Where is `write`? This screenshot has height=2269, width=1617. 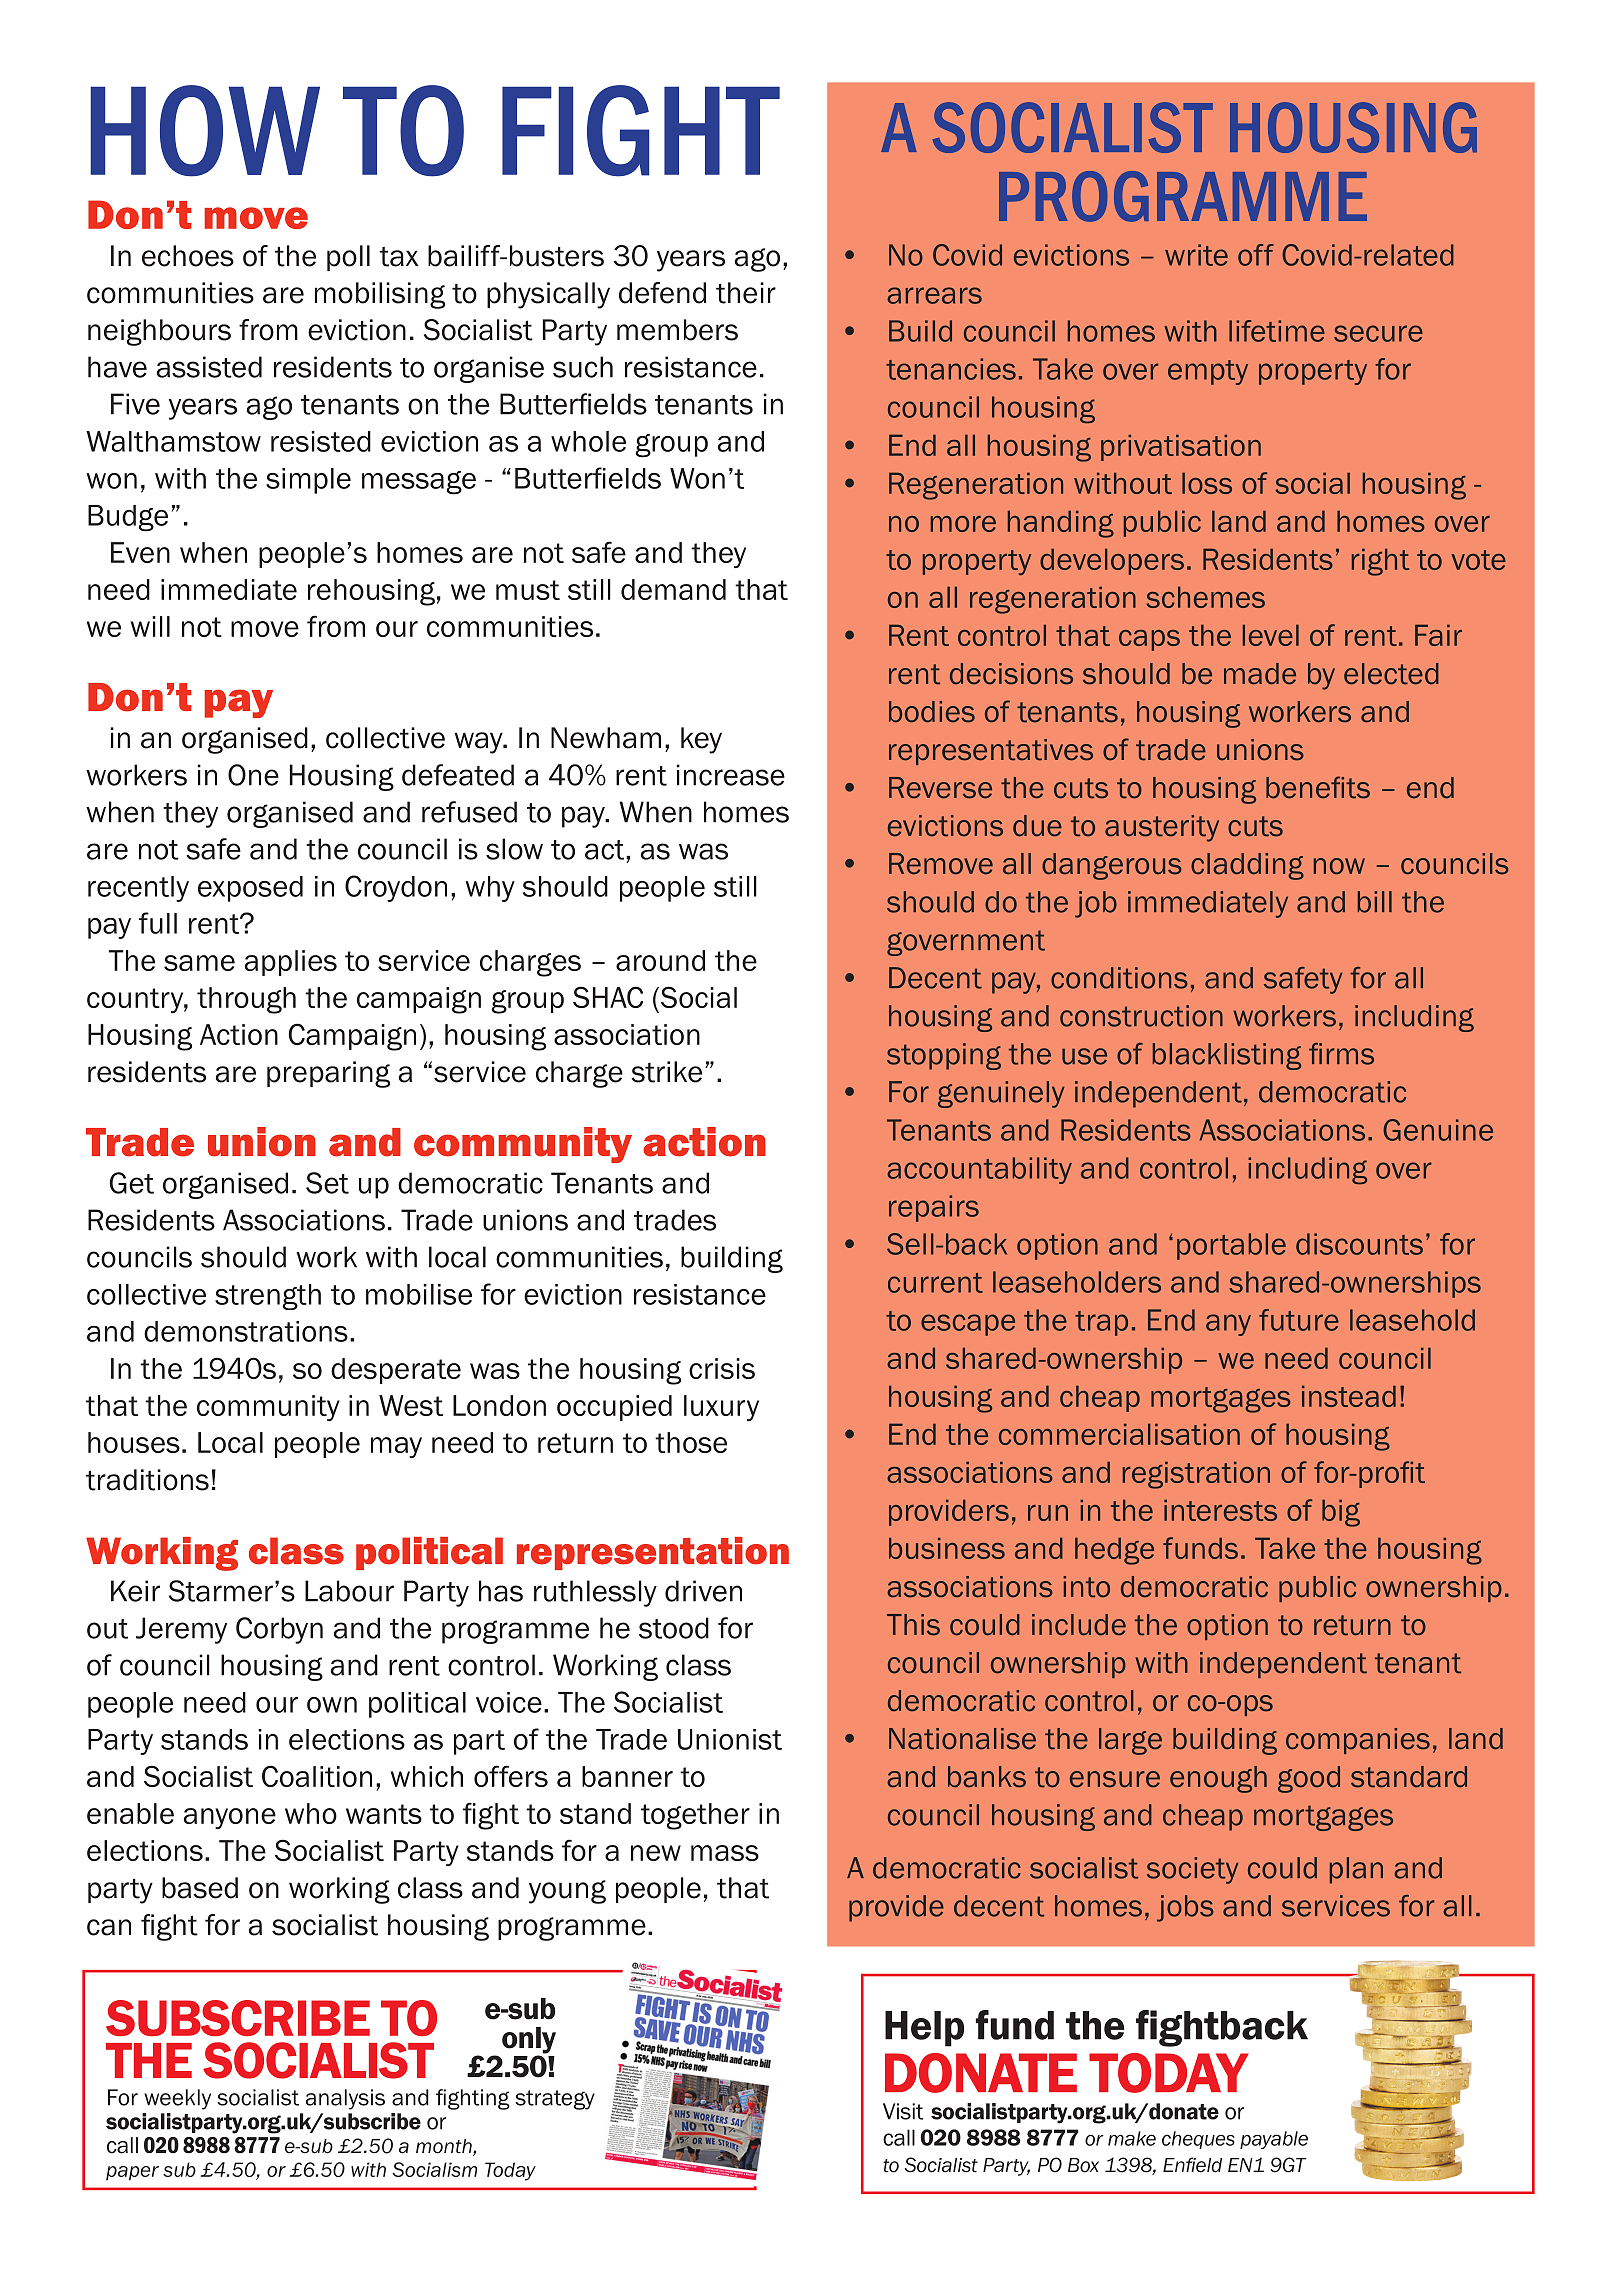
write is located at coordinates (1196, 255).
